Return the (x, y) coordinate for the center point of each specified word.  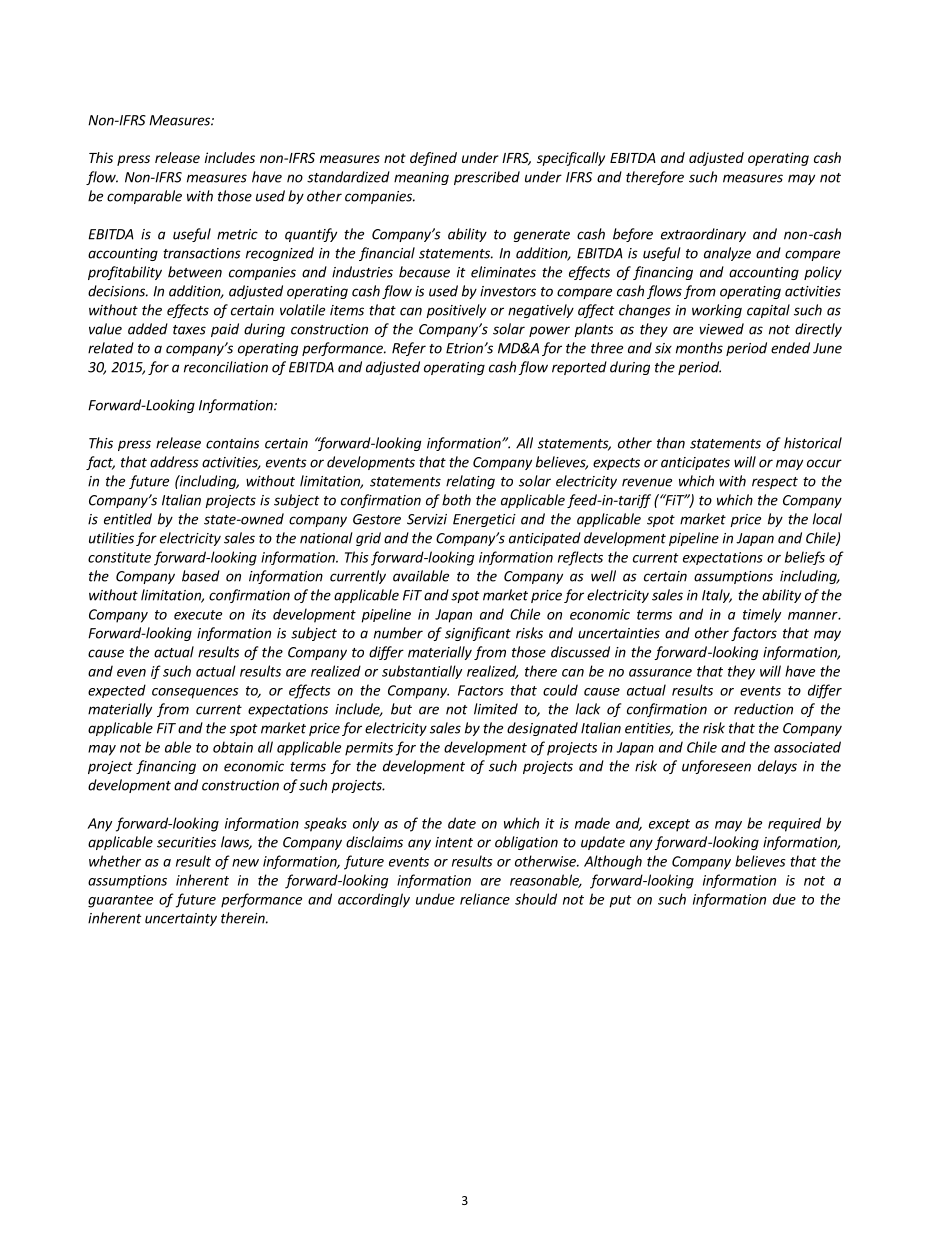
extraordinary (703, 235)
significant (478, 634)
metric (237, 234)
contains (232, 443)
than (671, 443)
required (794, 824)
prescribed (487, 178)
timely (762, 615)
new (245, 863)
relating (470, 482)
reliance (485, 899)
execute (198, 615)
